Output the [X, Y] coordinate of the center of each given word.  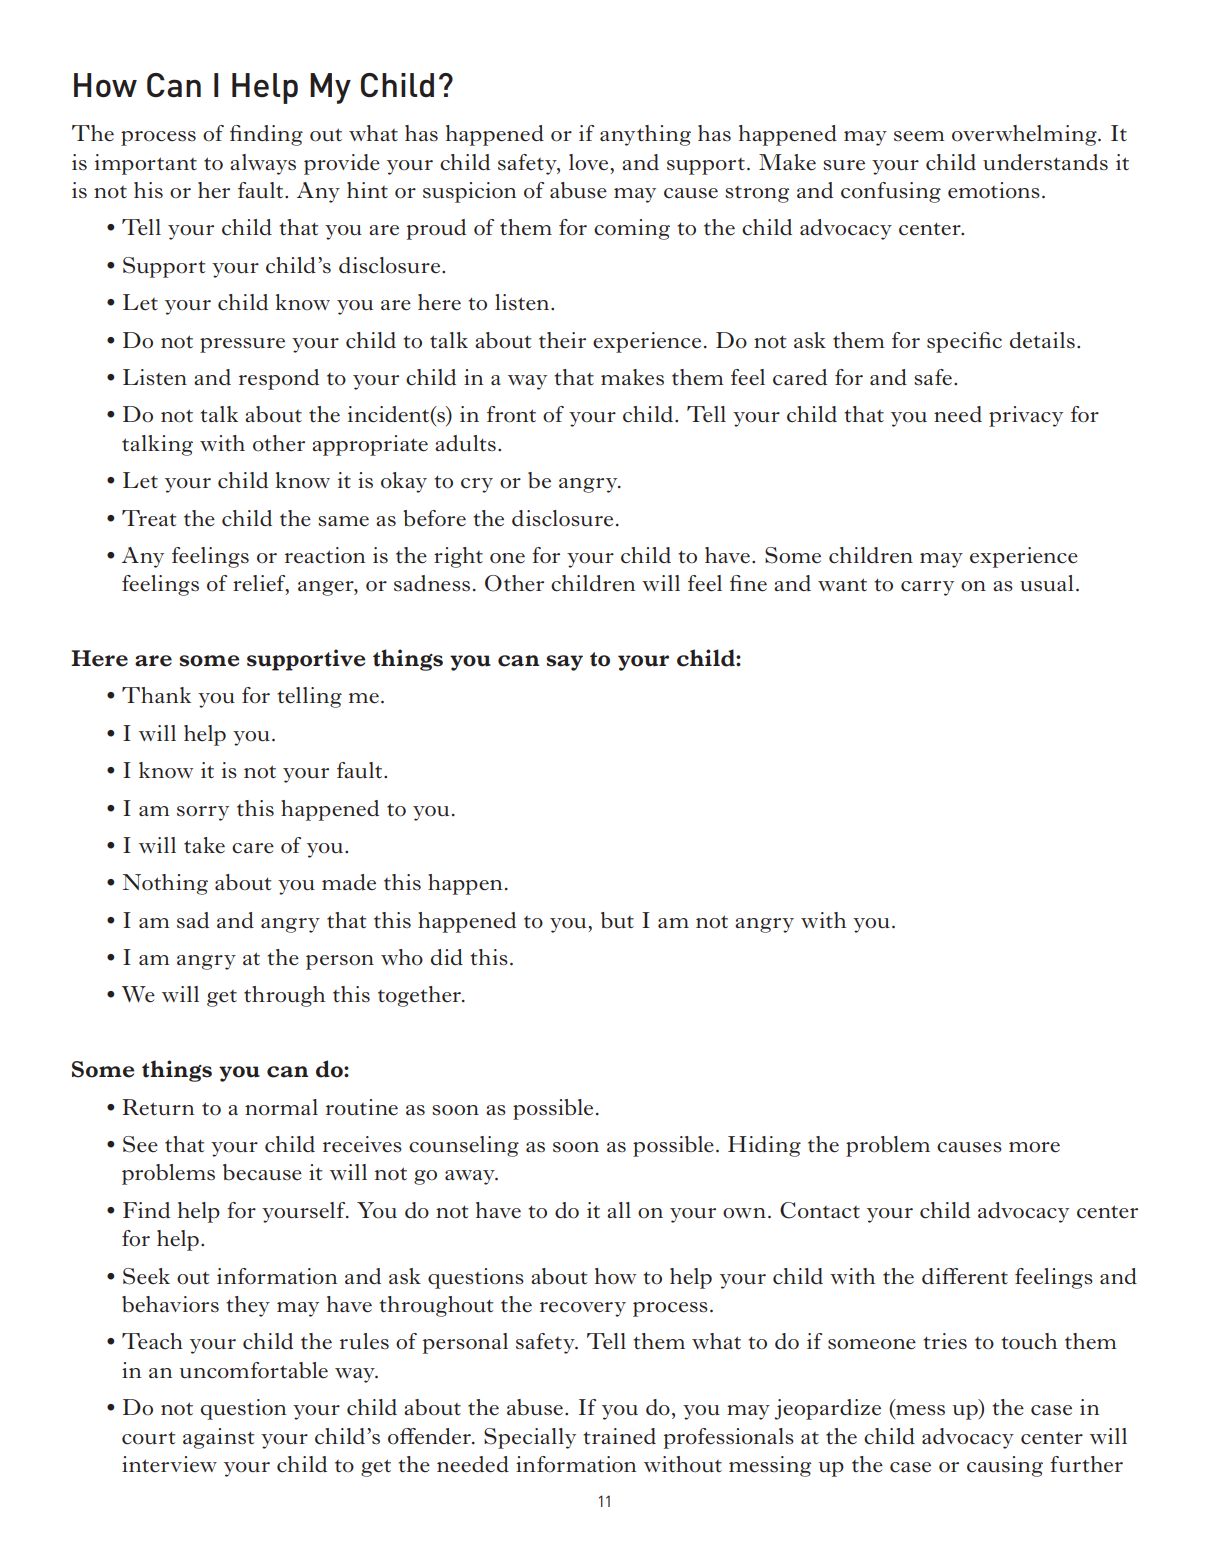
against [218, 1438]
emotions [994, 190]
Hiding [764, 1146]
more [1034, 1147]
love [590, 162]
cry [477, 485]
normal [281, 1107]
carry [927, 588]
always [263, 164]
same [343, 521]
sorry [203, 813]
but [617, 920]
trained [619, 1436]
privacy [1026, 416]
